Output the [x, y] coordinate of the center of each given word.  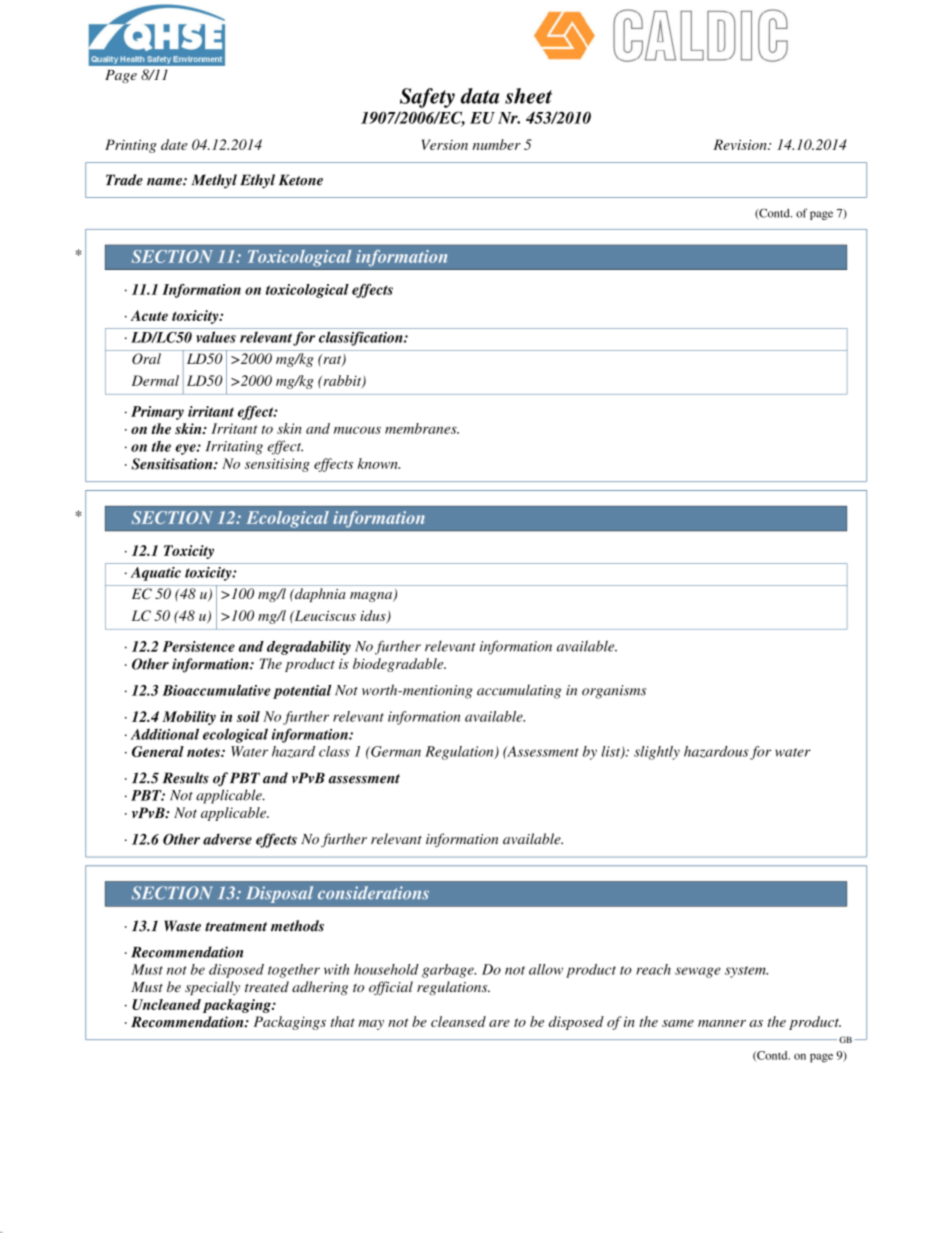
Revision [741, 144]
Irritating [234, 448]
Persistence [198, 646]
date [174, 144]
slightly [657, 753]
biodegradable [399, 665]
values [216, 337]
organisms [614, 692]
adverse [227, 839]
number [497, 144]
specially [212, 988]
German [395, 751]
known [379, 463]
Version [445, 144]
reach [653, 969]
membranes [422, 428]
